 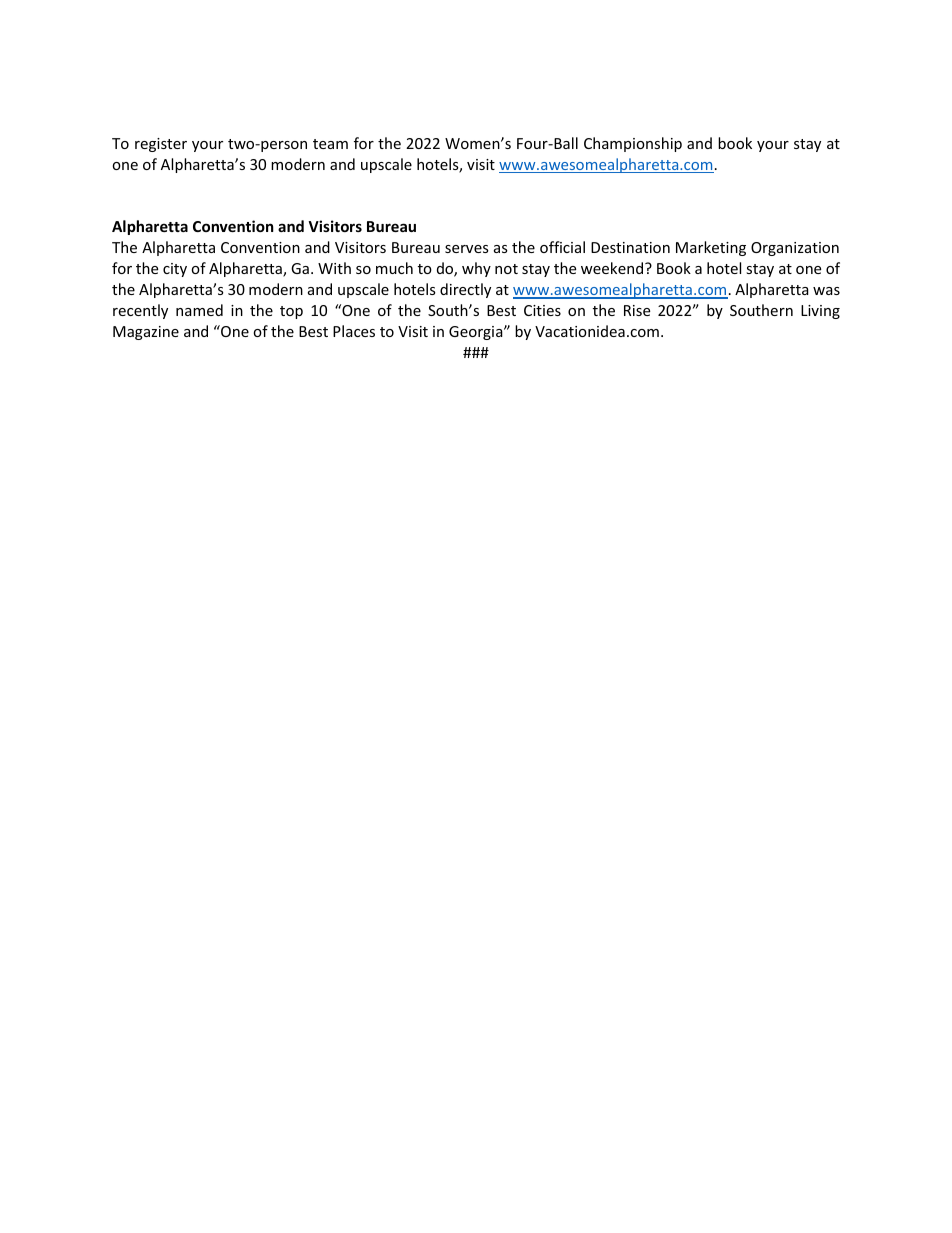 I want to click on Marketing, so click(x=711, y=248).
